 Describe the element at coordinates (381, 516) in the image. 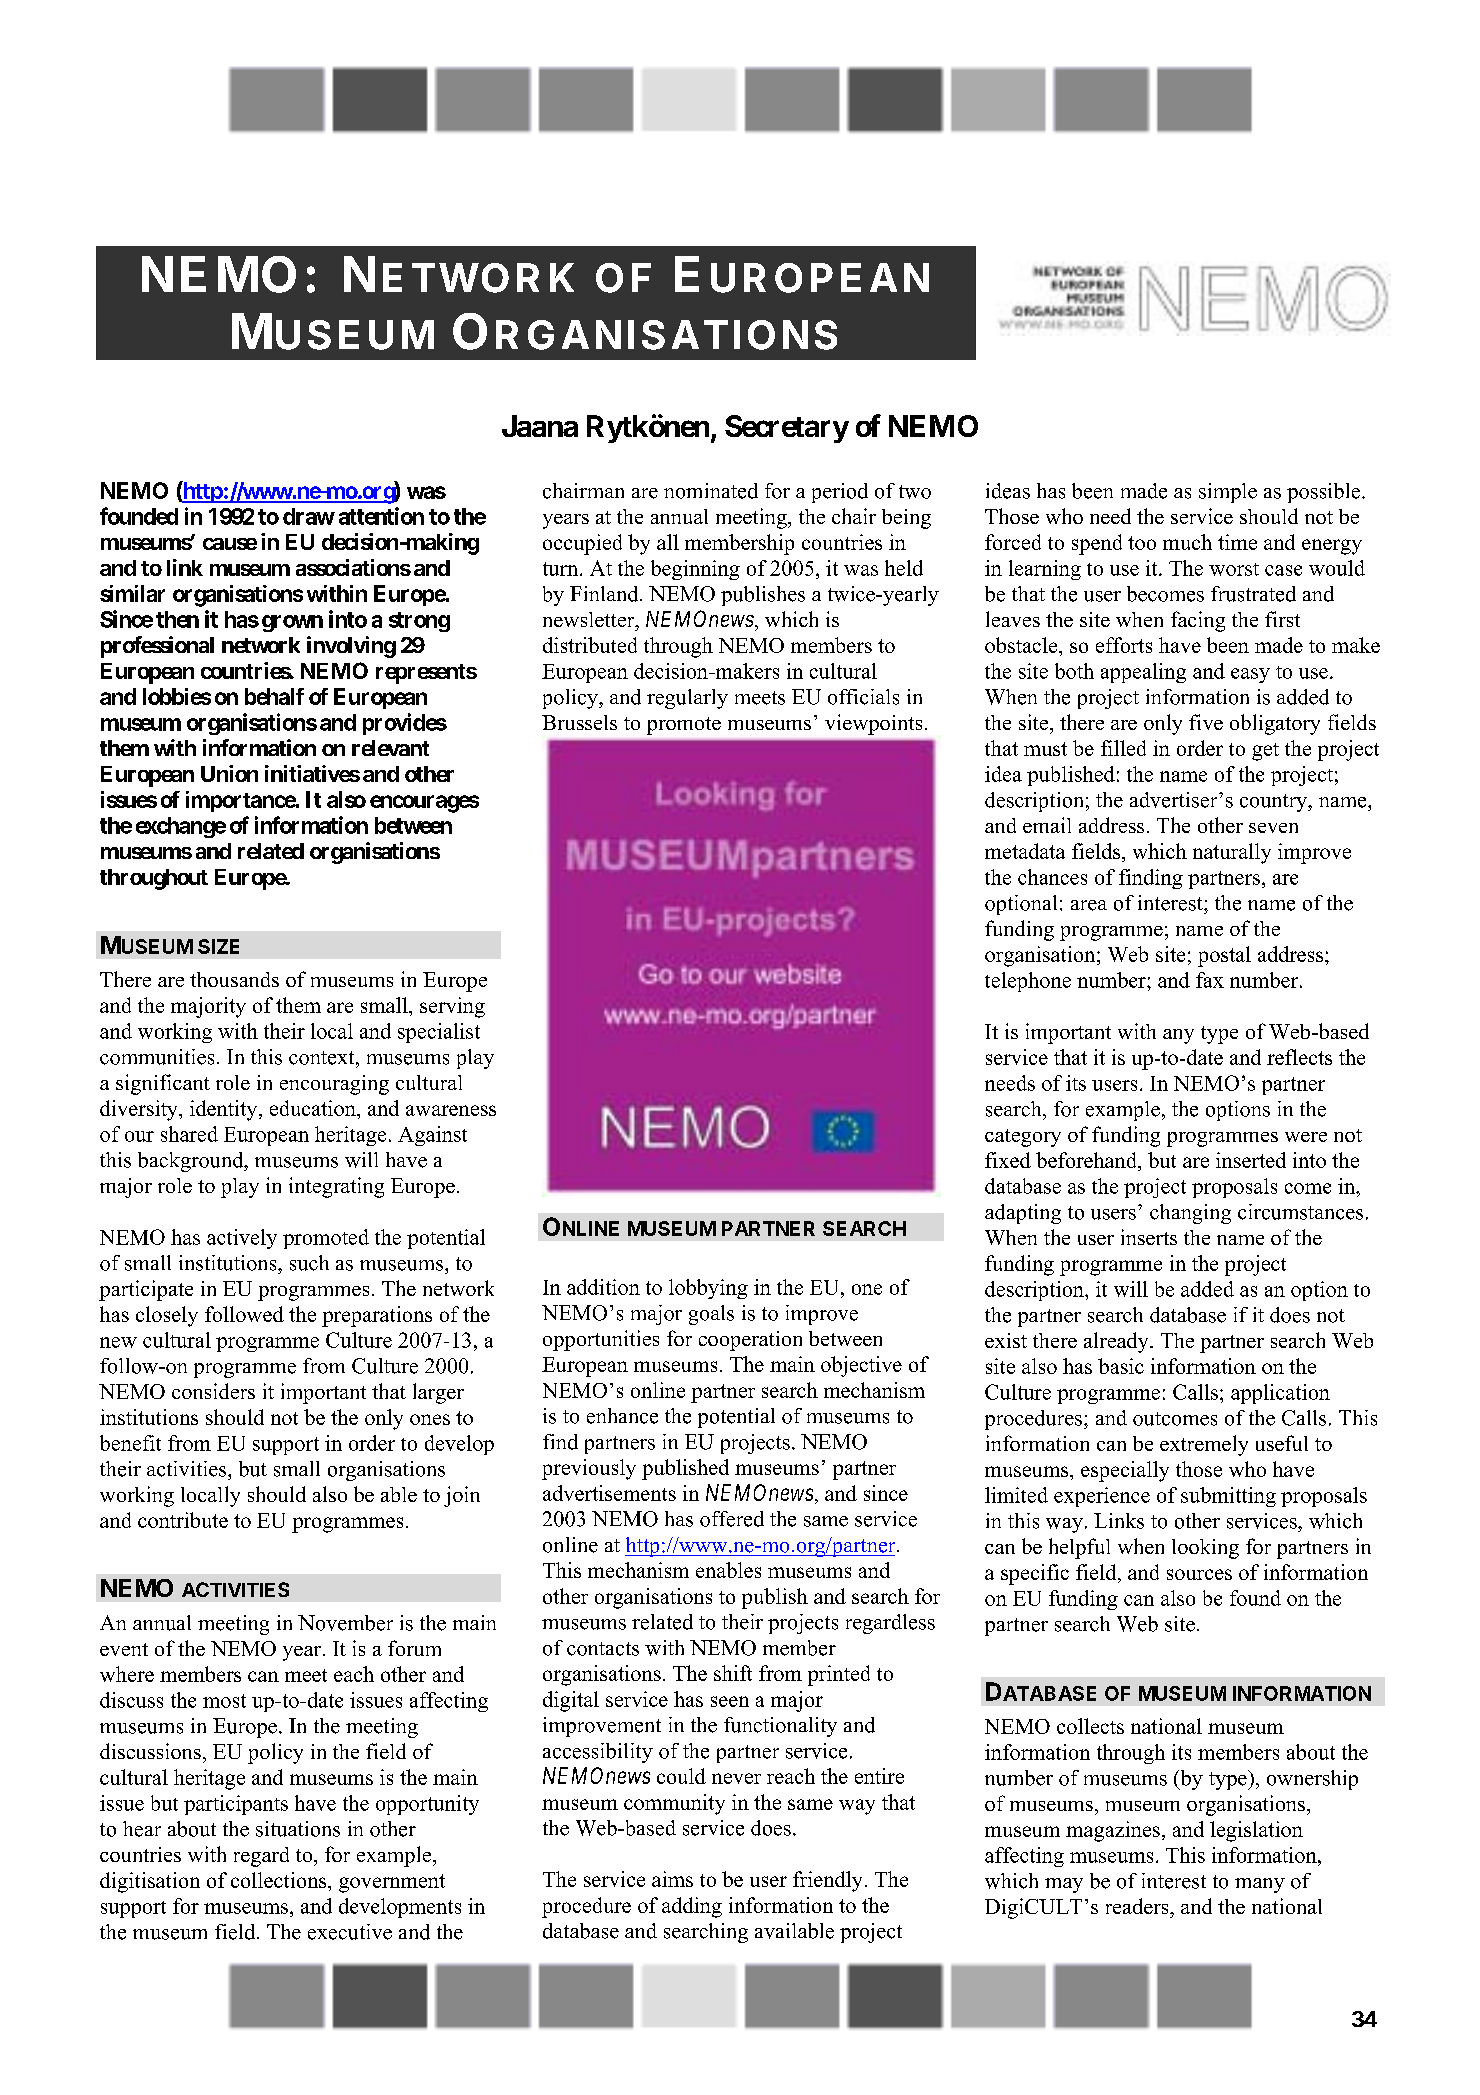

I see `attention` at that location.
